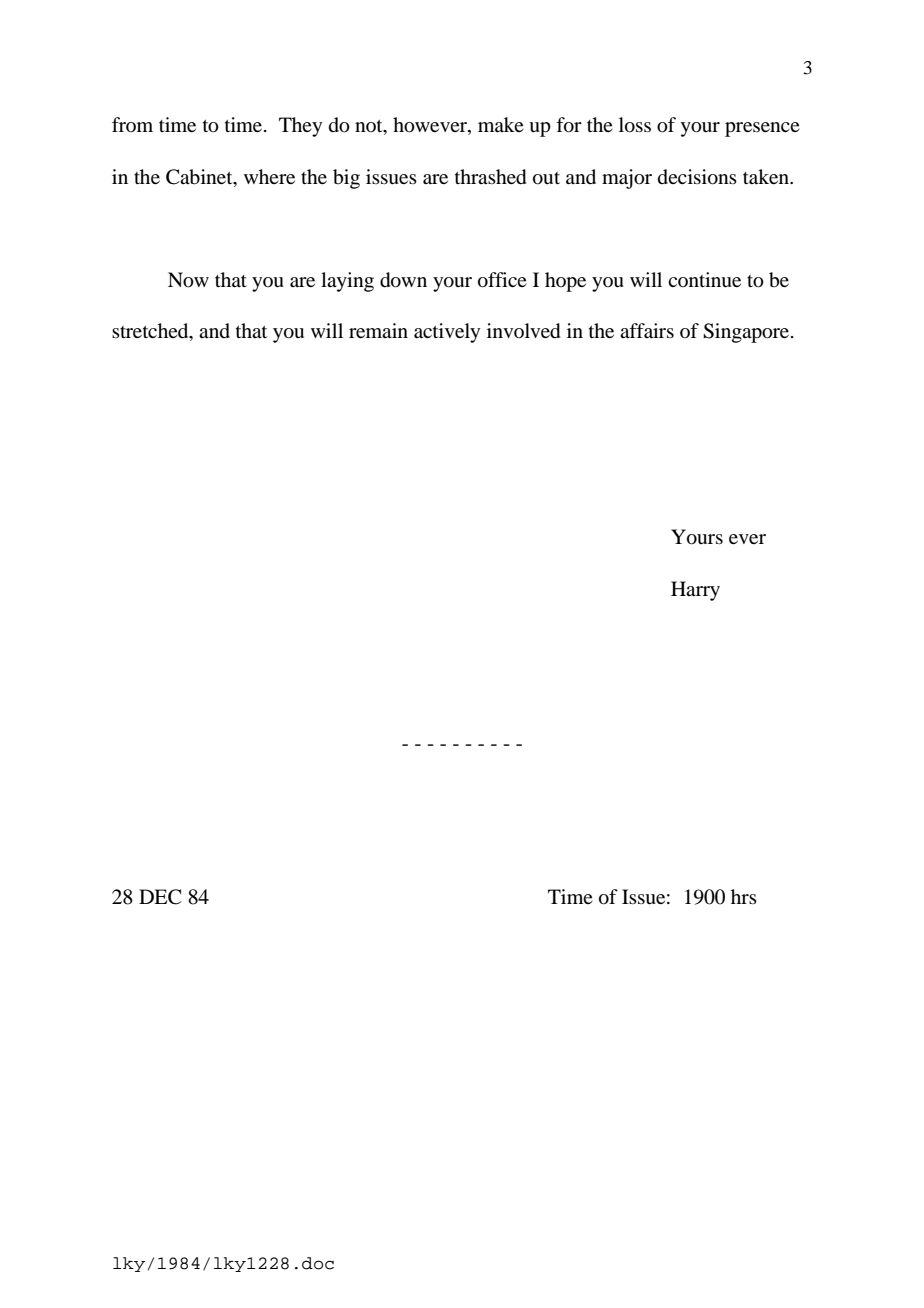 The image size is (924, 1308). What do you see at coordinates (490, 177) in the screenshot?
I see `thrashed` at bounding box center [490, 177].
